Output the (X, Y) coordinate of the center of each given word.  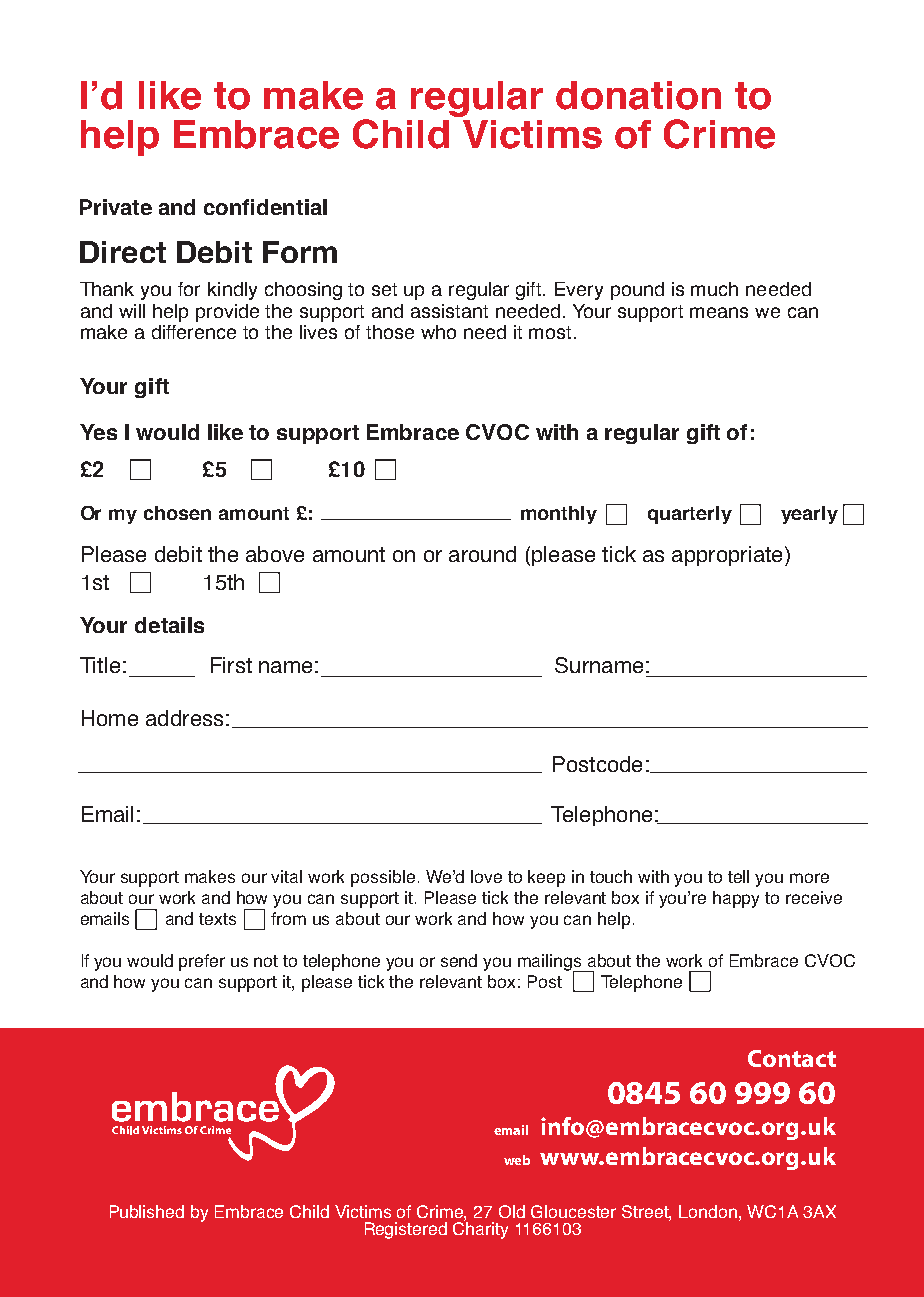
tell (738, 876)
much (714, 289)
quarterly (690, 515)
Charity (480, 1229)
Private (116, 207)
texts (217, 919)
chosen (177, 513)
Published (147, 1211)
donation (638, 95)
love (486, 876)
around (482, 554)
